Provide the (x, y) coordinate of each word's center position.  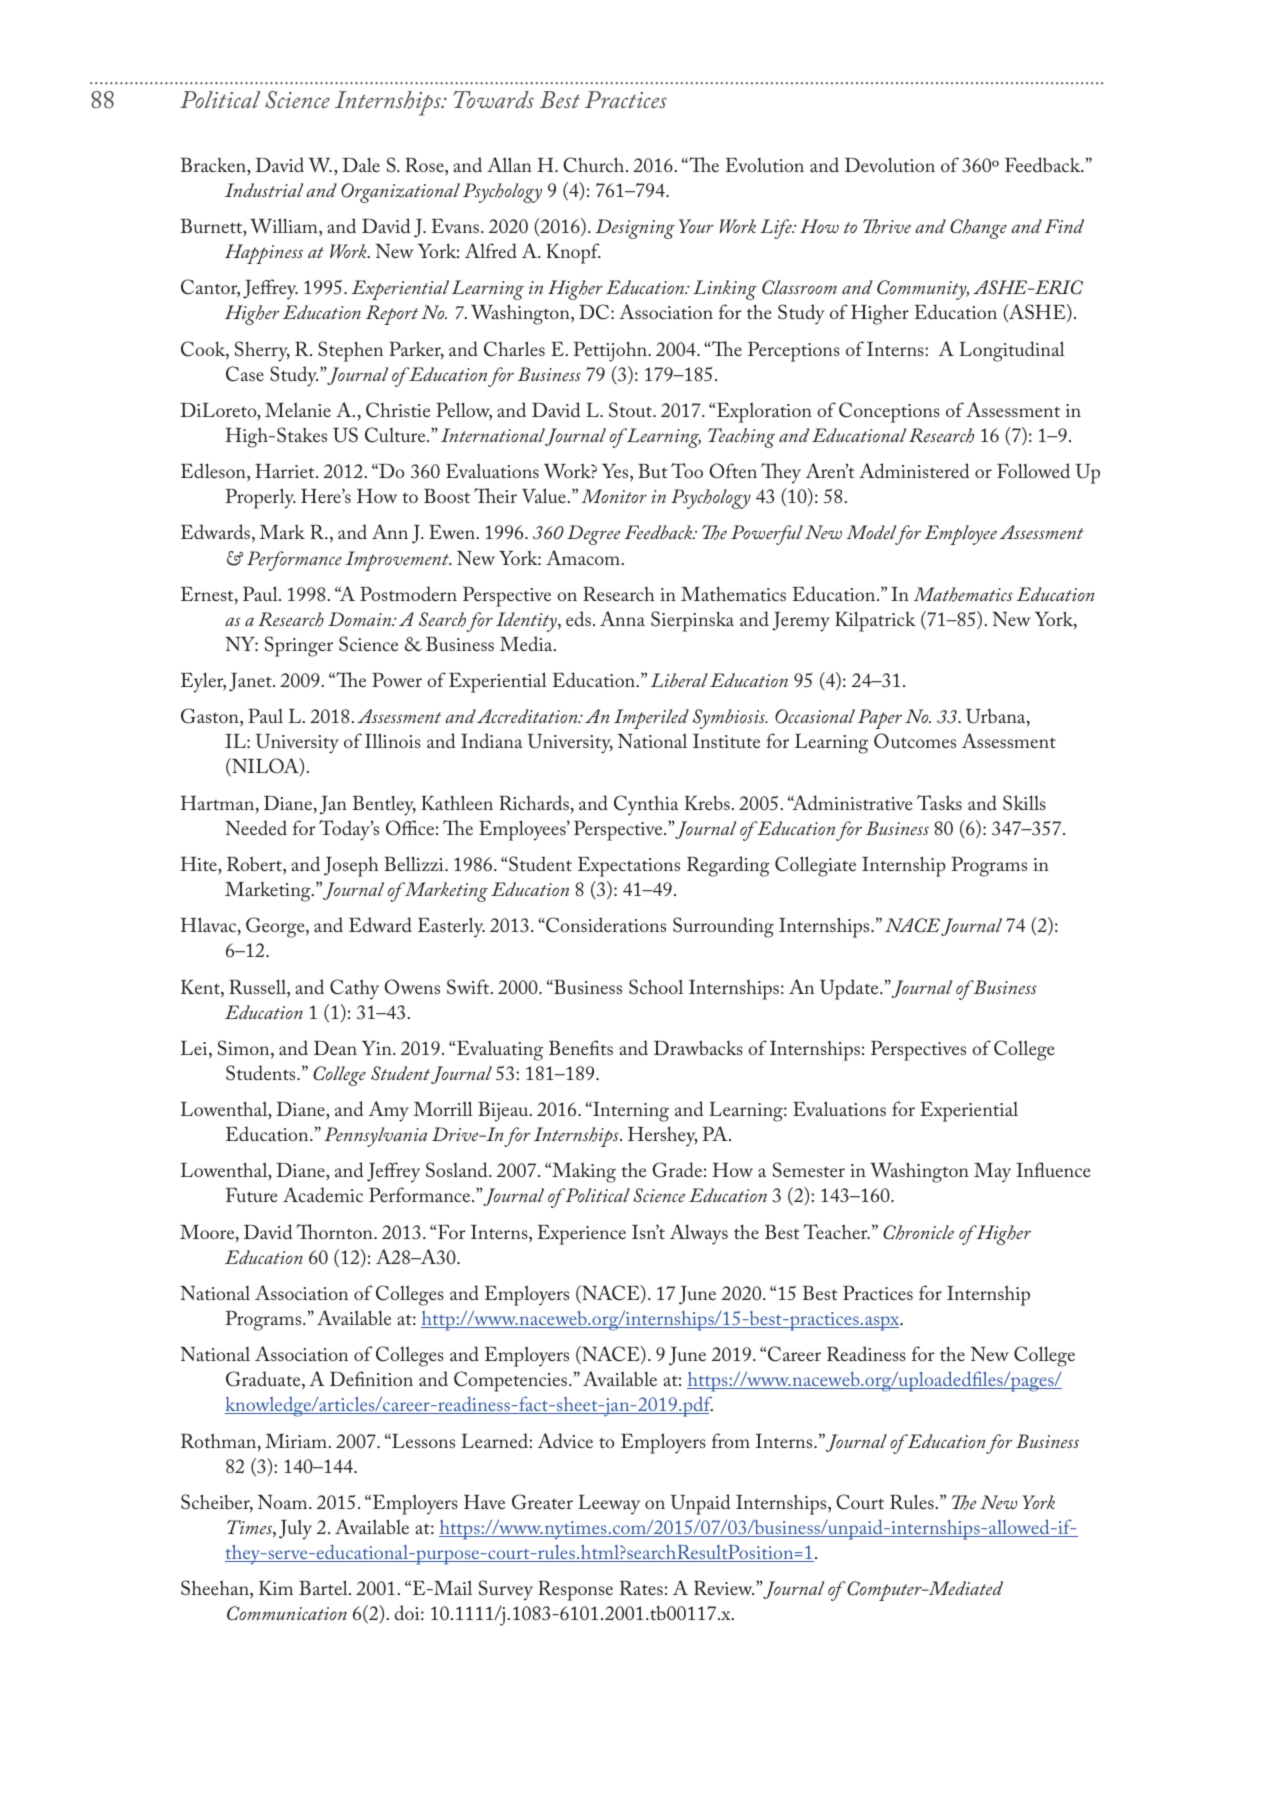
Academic (323, 1194)
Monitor (614, 496)
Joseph (351, 867)
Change (978, 229)
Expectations (629, 867)
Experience (581, 1235)
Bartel (324, 1587)
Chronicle (918, 1232)
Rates (641, 1588)
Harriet (286, 471)
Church (595, 165)
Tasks (939, 802)
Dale (361, 164)
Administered (914, 470)
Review (724, 1588)
